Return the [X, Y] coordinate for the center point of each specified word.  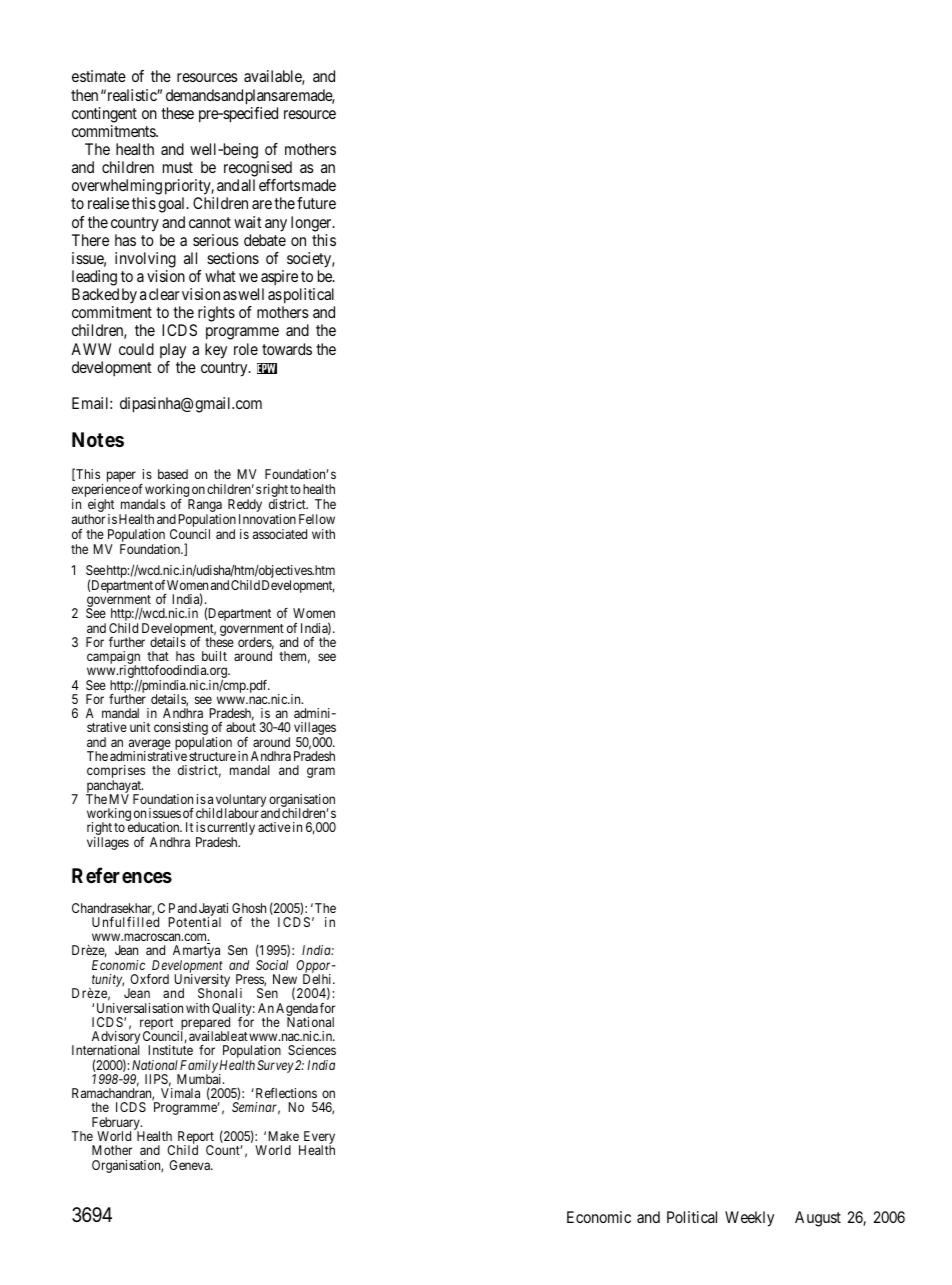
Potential [194, 922]
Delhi [318, 979]
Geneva [191, 1165]
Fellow [317, 519]
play [173, 351]
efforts [279, 185]
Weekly [749, 1219]
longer [312, 224]
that [158, 656]
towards [287, 349]
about [241, 727]
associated [280, 534]
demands [193, 95]
